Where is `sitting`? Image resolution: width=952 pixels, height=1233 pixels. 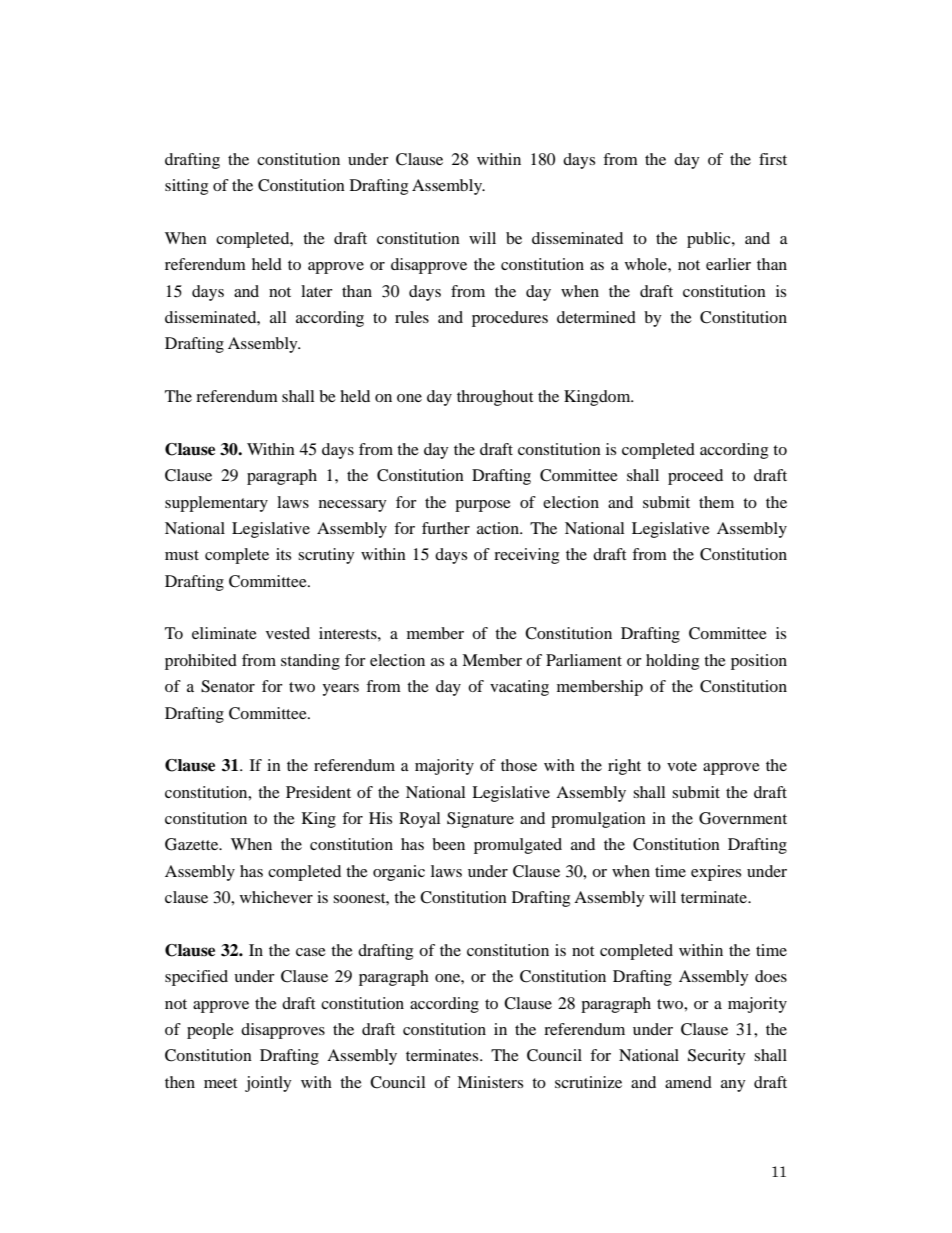 sitting is located at coordinates (186, 187).
